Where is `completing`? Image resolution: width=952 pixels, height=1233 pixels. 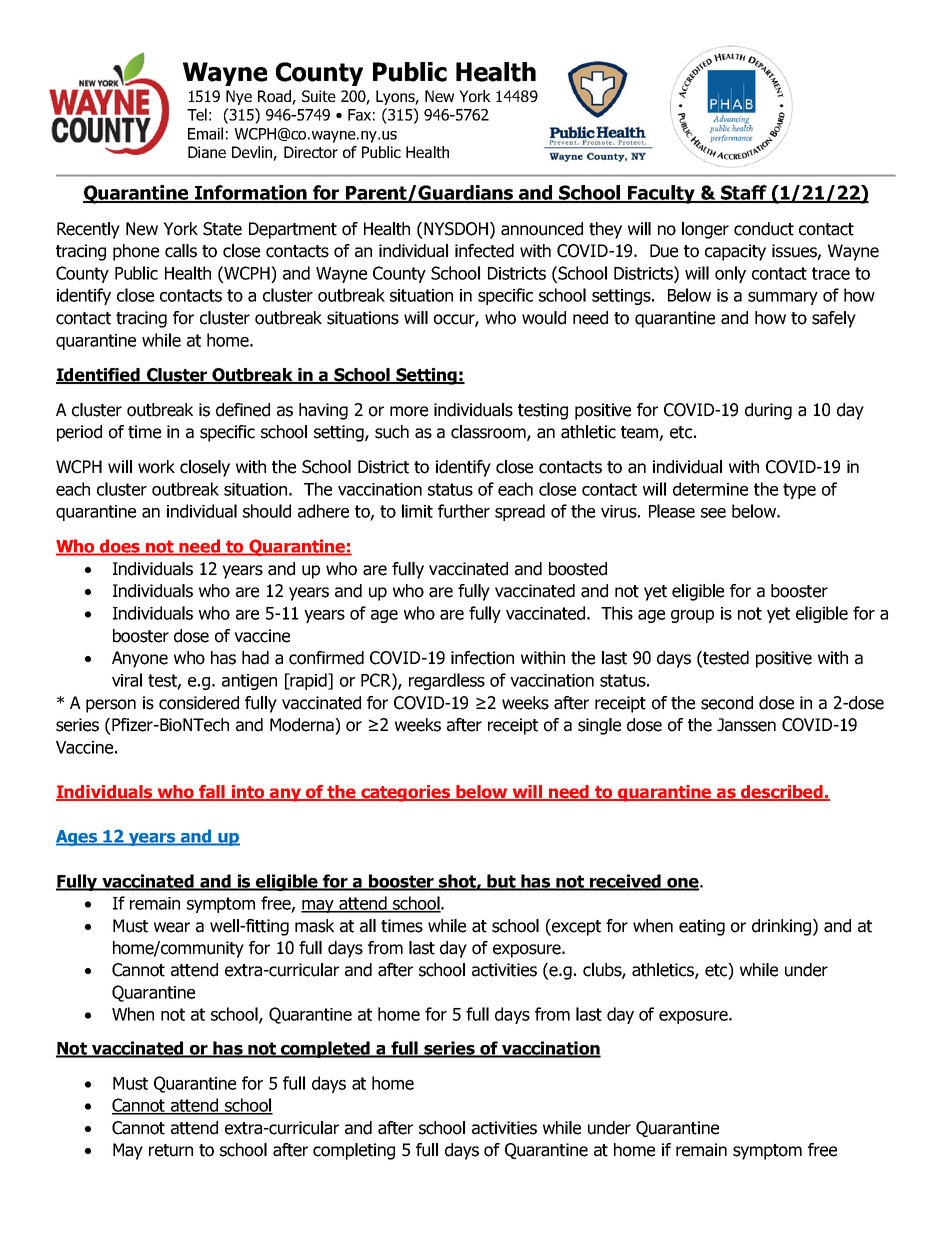 completing is located at coordinates (354, 1151).
